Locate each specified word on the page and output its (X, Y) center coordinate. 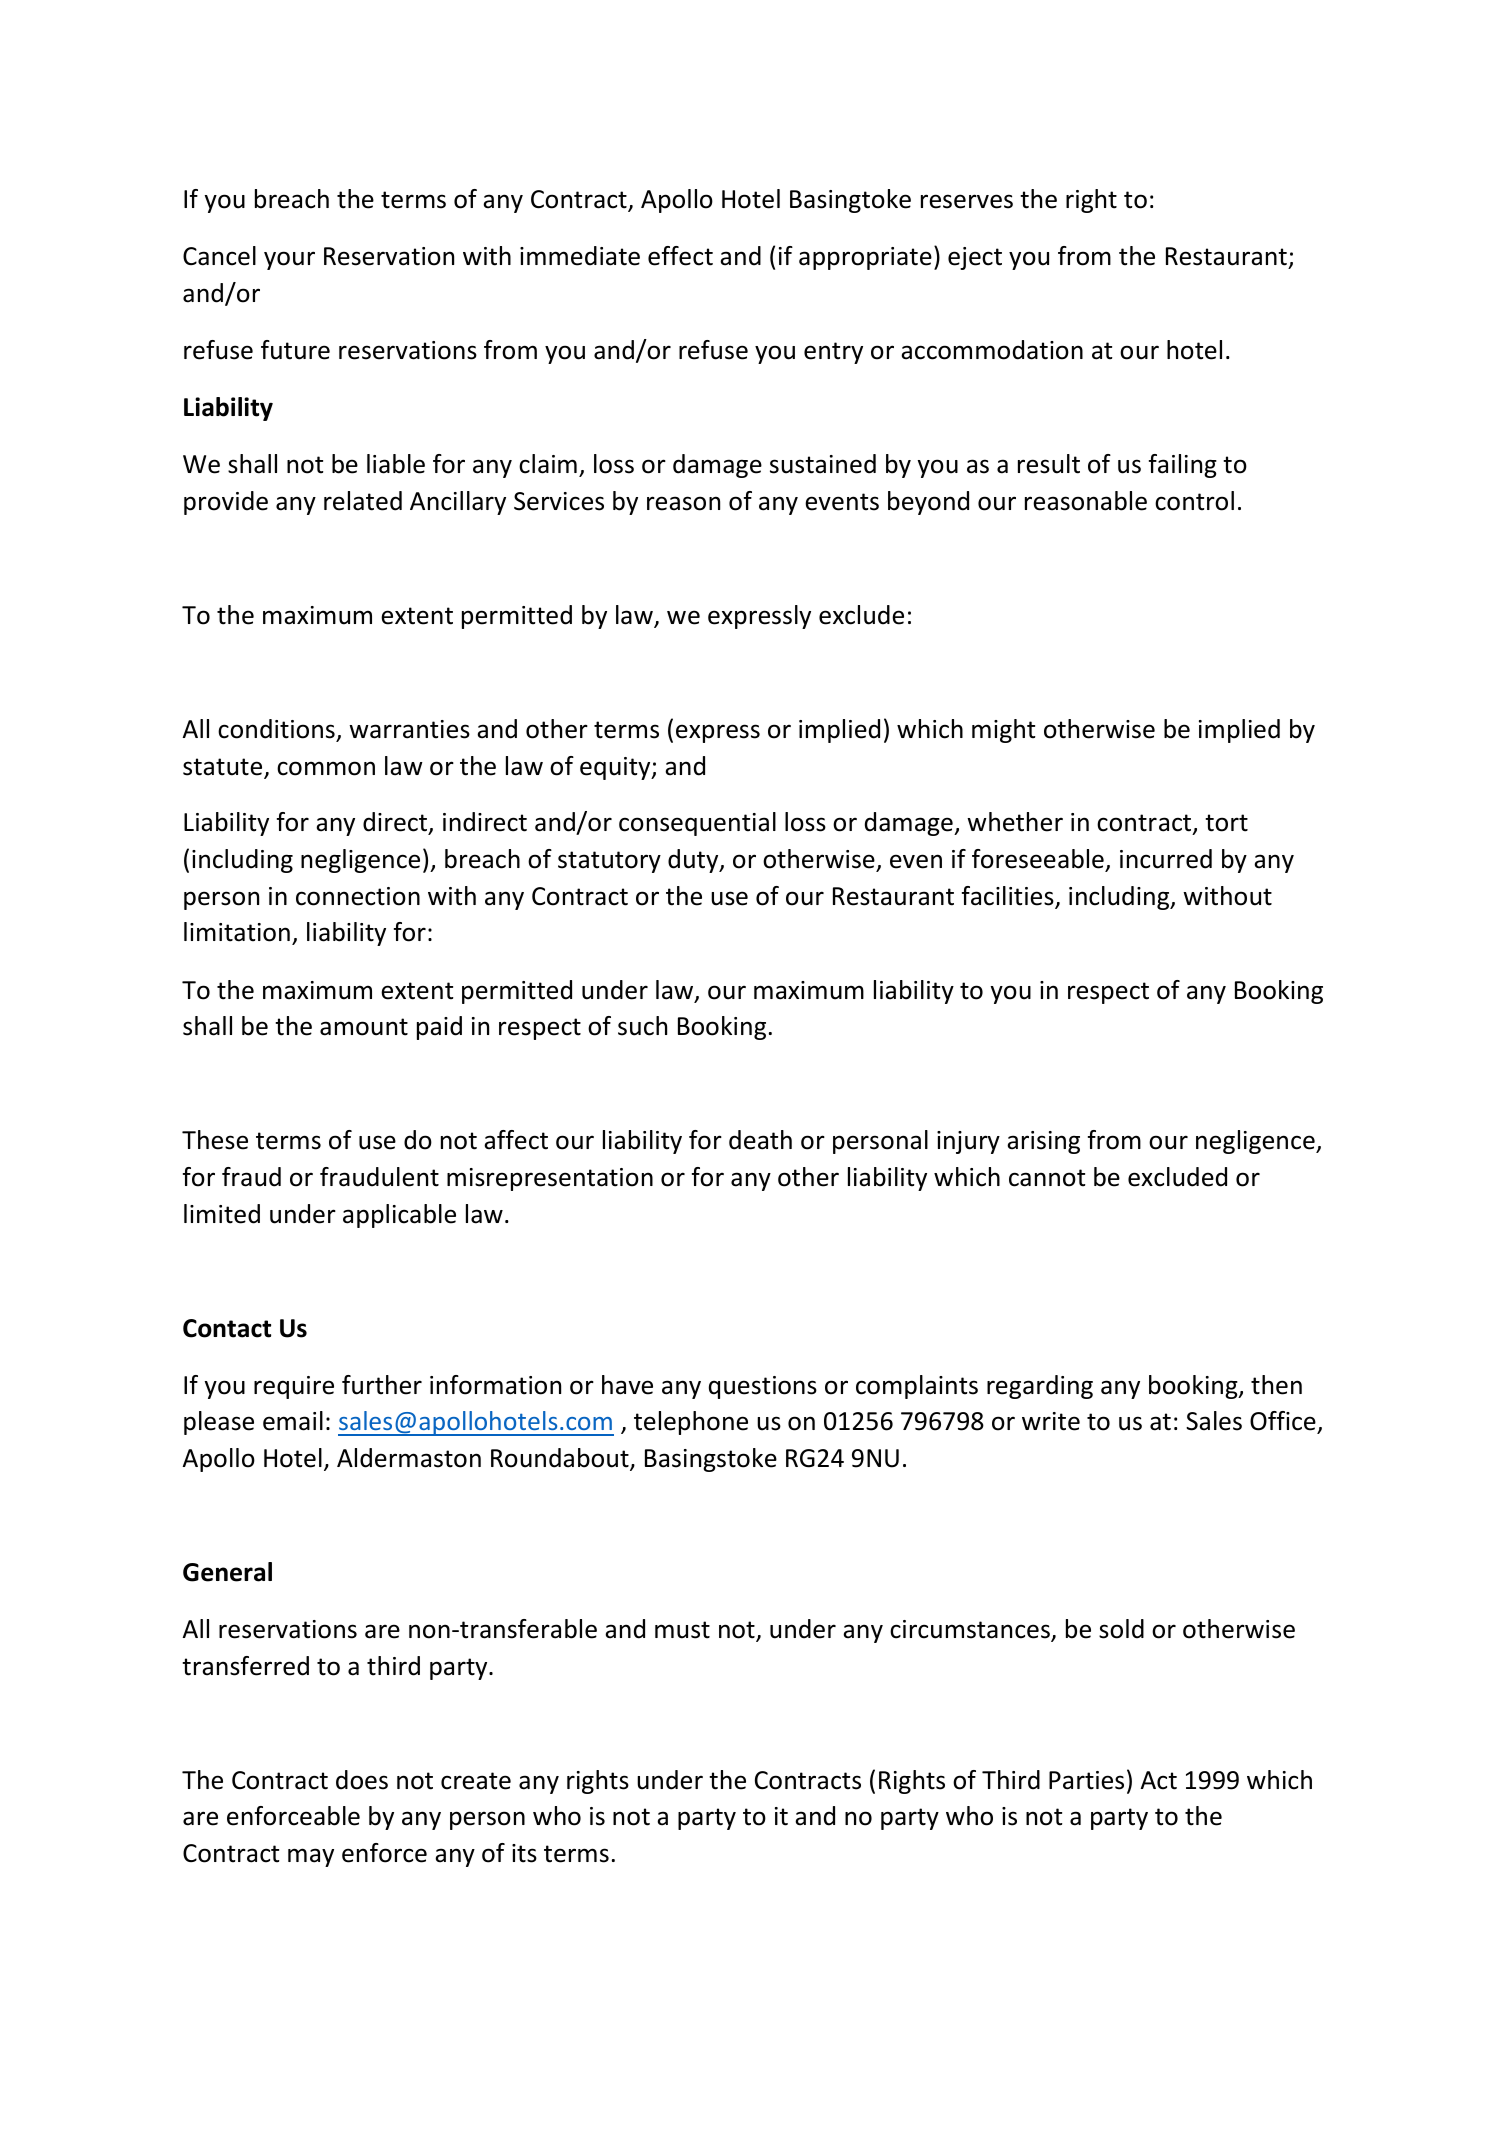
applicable (399, 1216)
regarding (1040, 1387)
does (362, 1780)
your (289, 260)
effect (680, 256)
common (326, 768)
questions (763, 1387)
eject (975, 258)
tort (1226, 823)
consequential (697, 824)
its (524, 1853)
